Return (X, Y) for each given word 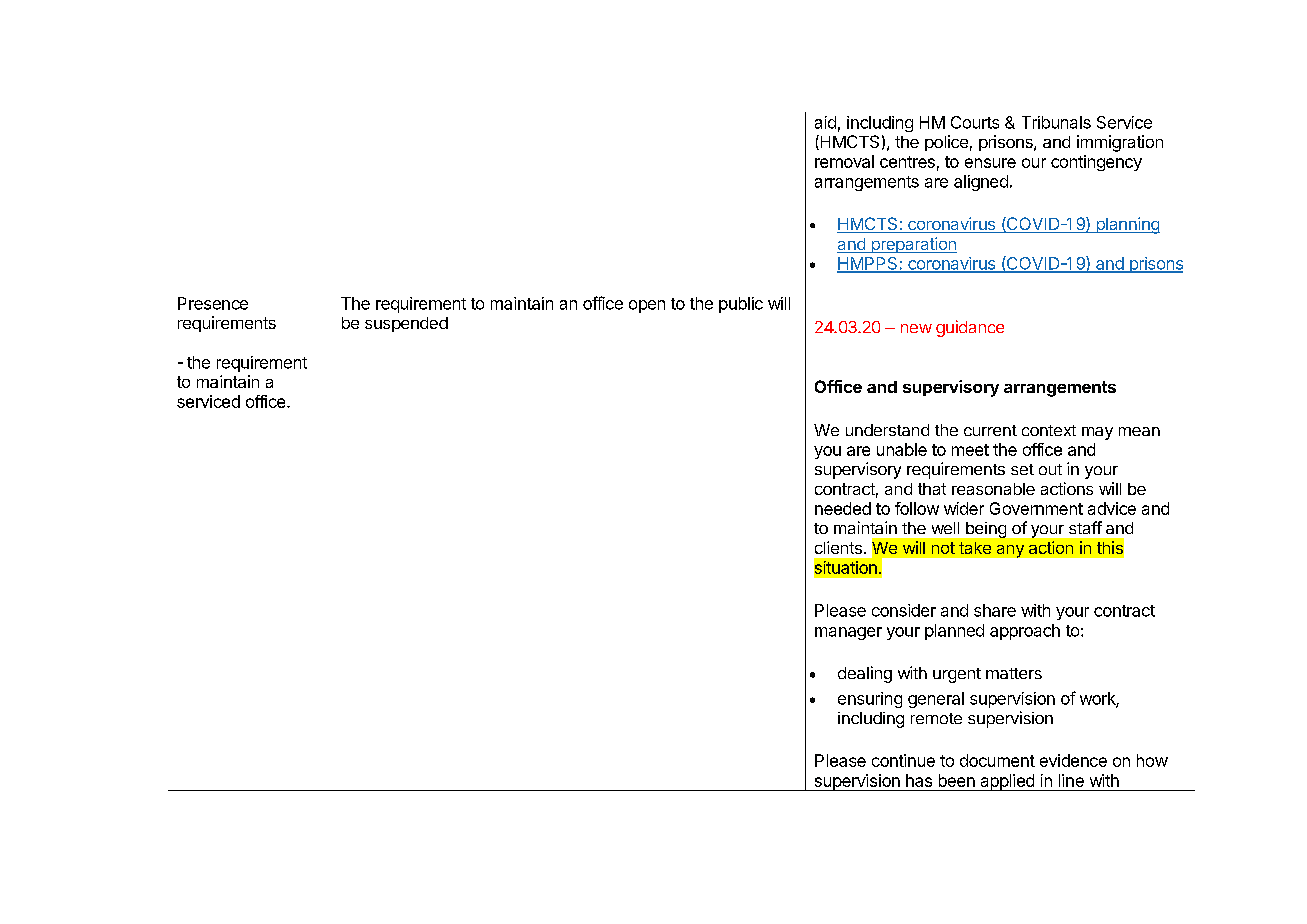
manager (848, 633)
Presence (213, 303)
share (995, 610)
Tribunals (1056, 122)
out (1050, 469)
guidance (970, 328)
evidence (1073, 760)
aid (825, 122)
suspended (406, 324)
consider (904, 610)
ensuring (870, 700)
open (647, 306)
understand (887, 430)
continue (903, 760)
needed (843, 508)
